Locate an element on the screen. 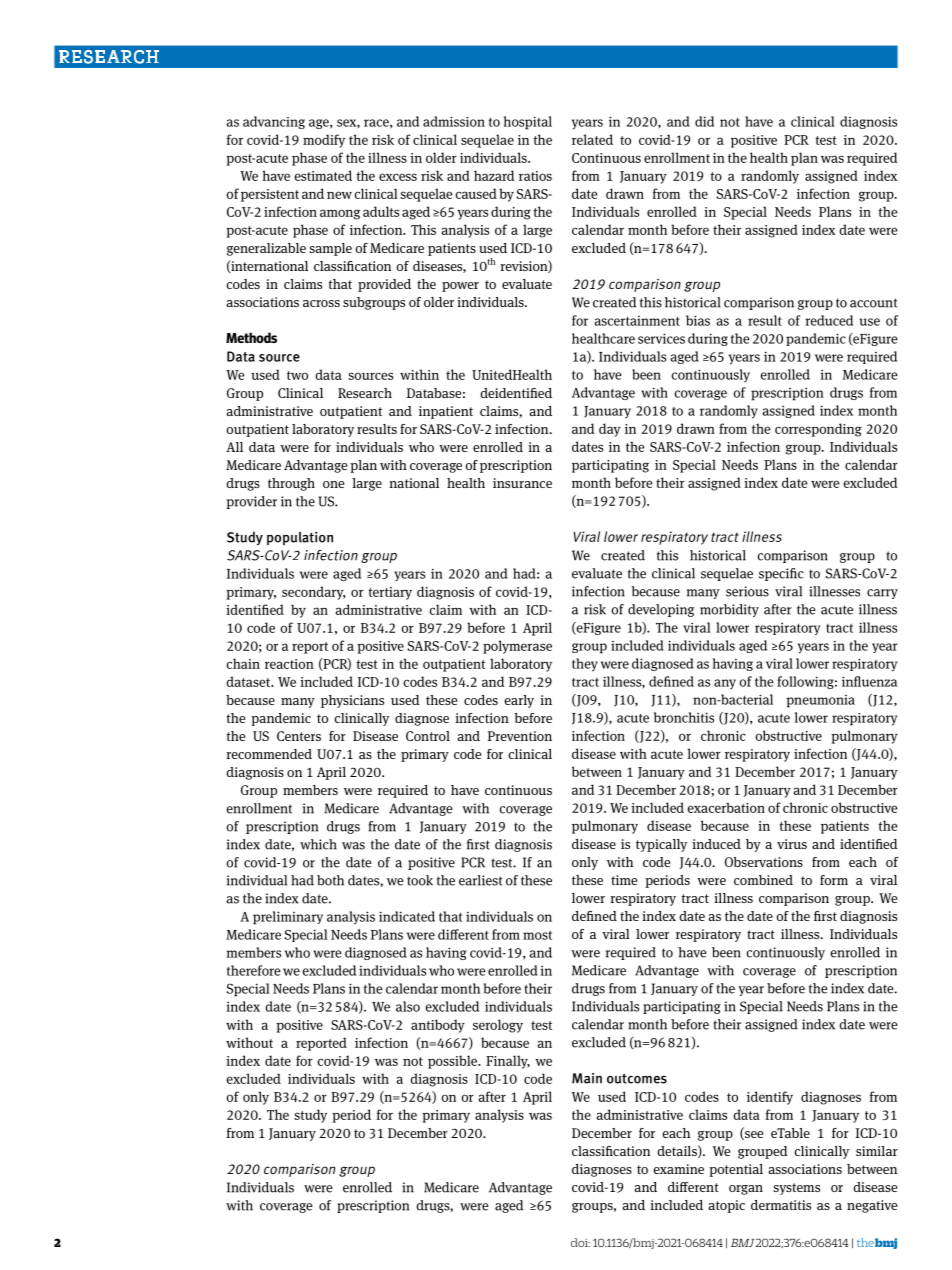 Image resolution: width=952 pixels, height=1270 pixels. one is located at coordinates (333, 484).
